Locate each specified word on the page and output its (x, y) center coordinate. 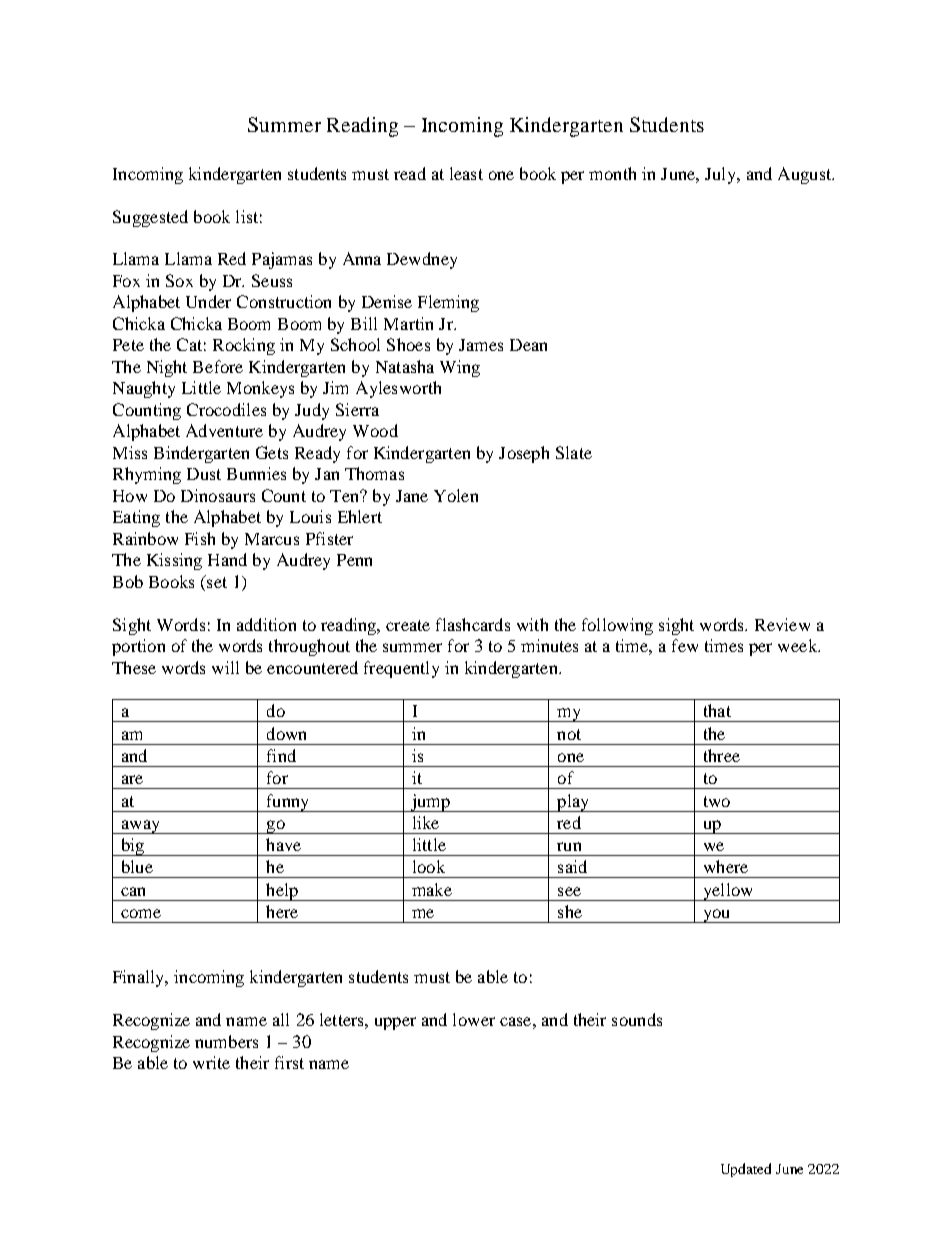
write (211, 1062)
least (466, 173)
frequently (401, 669)
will (225, 667)
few (685, 645)
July (721, 175)
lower (474, 1019)
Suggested (150, 218)
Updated (746, 1170)
